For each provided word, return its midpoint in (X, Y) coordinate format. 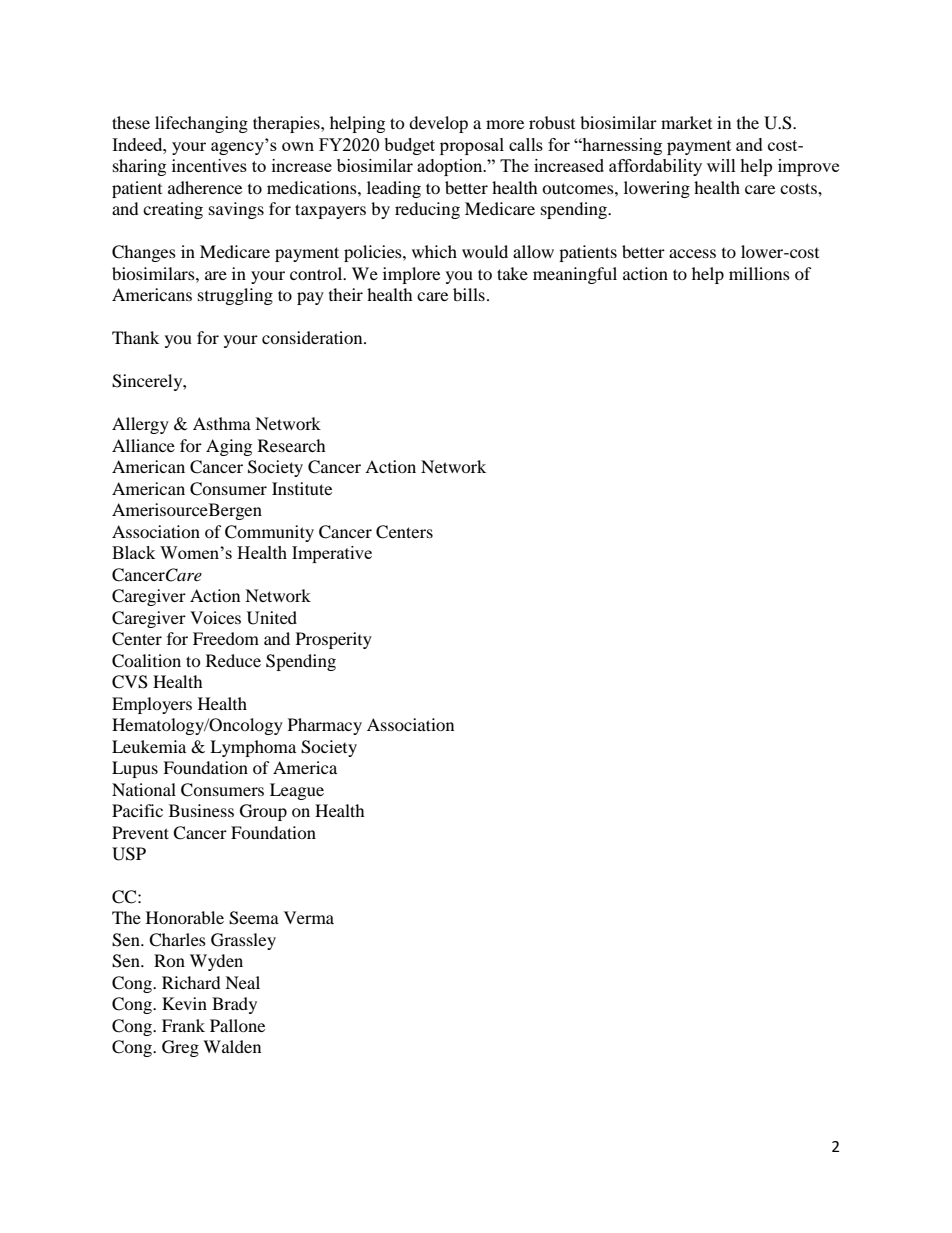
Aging (229, 447)
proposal (472, 146)
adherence (205, 187)
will (721, 165)
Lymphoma (253, 748)
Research (292, 445)
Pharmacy (325, 726)
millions (759, 273)
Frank (183, 1025)
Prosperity (334, 640)
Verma (309, 917)
